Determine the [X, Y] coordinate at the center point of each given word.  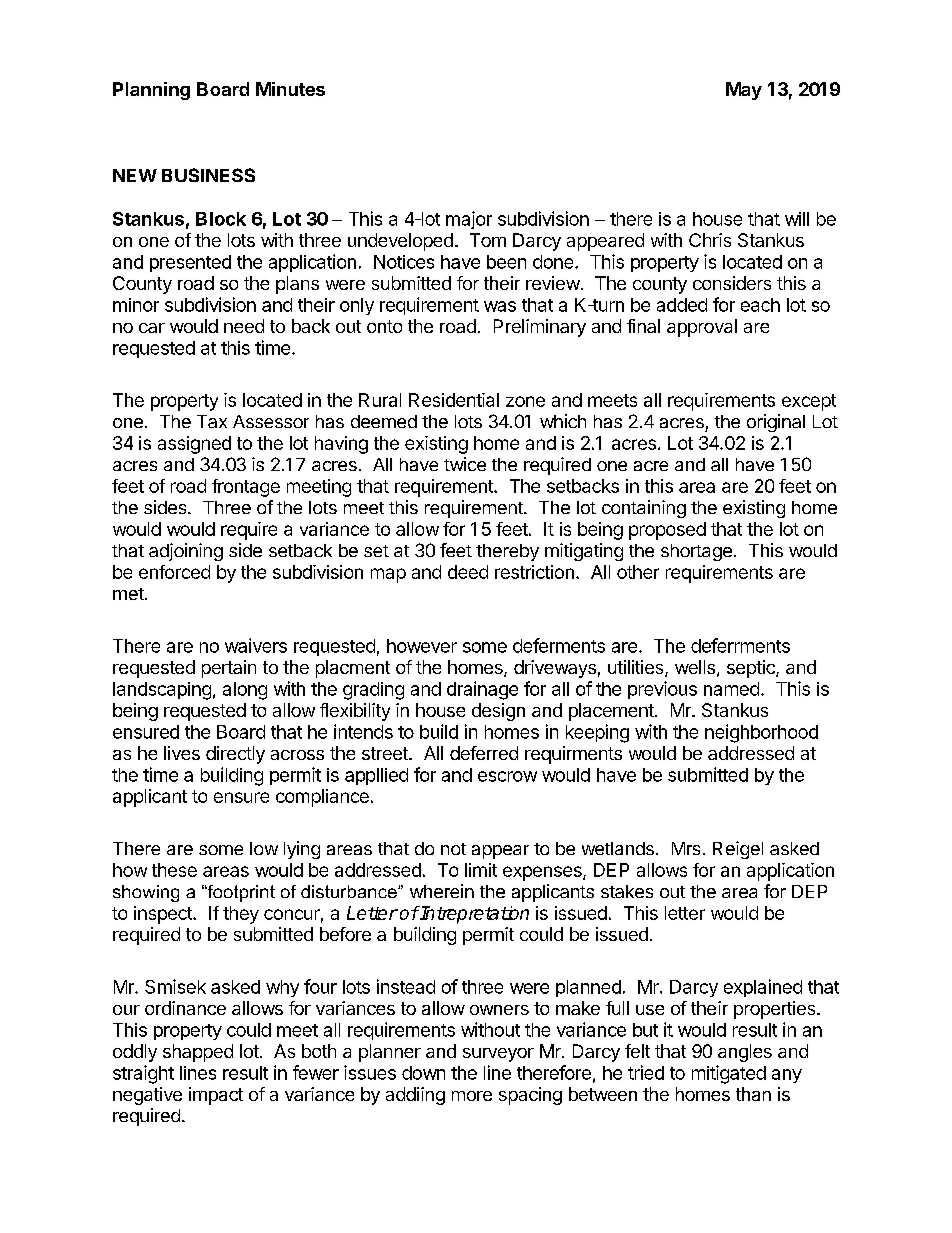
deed [468, 572]
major [469, 220]
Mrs [686, 848]
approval [702, 328]
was [500, 306]
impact [216, 1096]
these [174, 870]
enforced [174, 572]
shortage [696, 552]
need [244, 326]
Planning [151, 91]
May [744, 91]
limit [481, 870]
